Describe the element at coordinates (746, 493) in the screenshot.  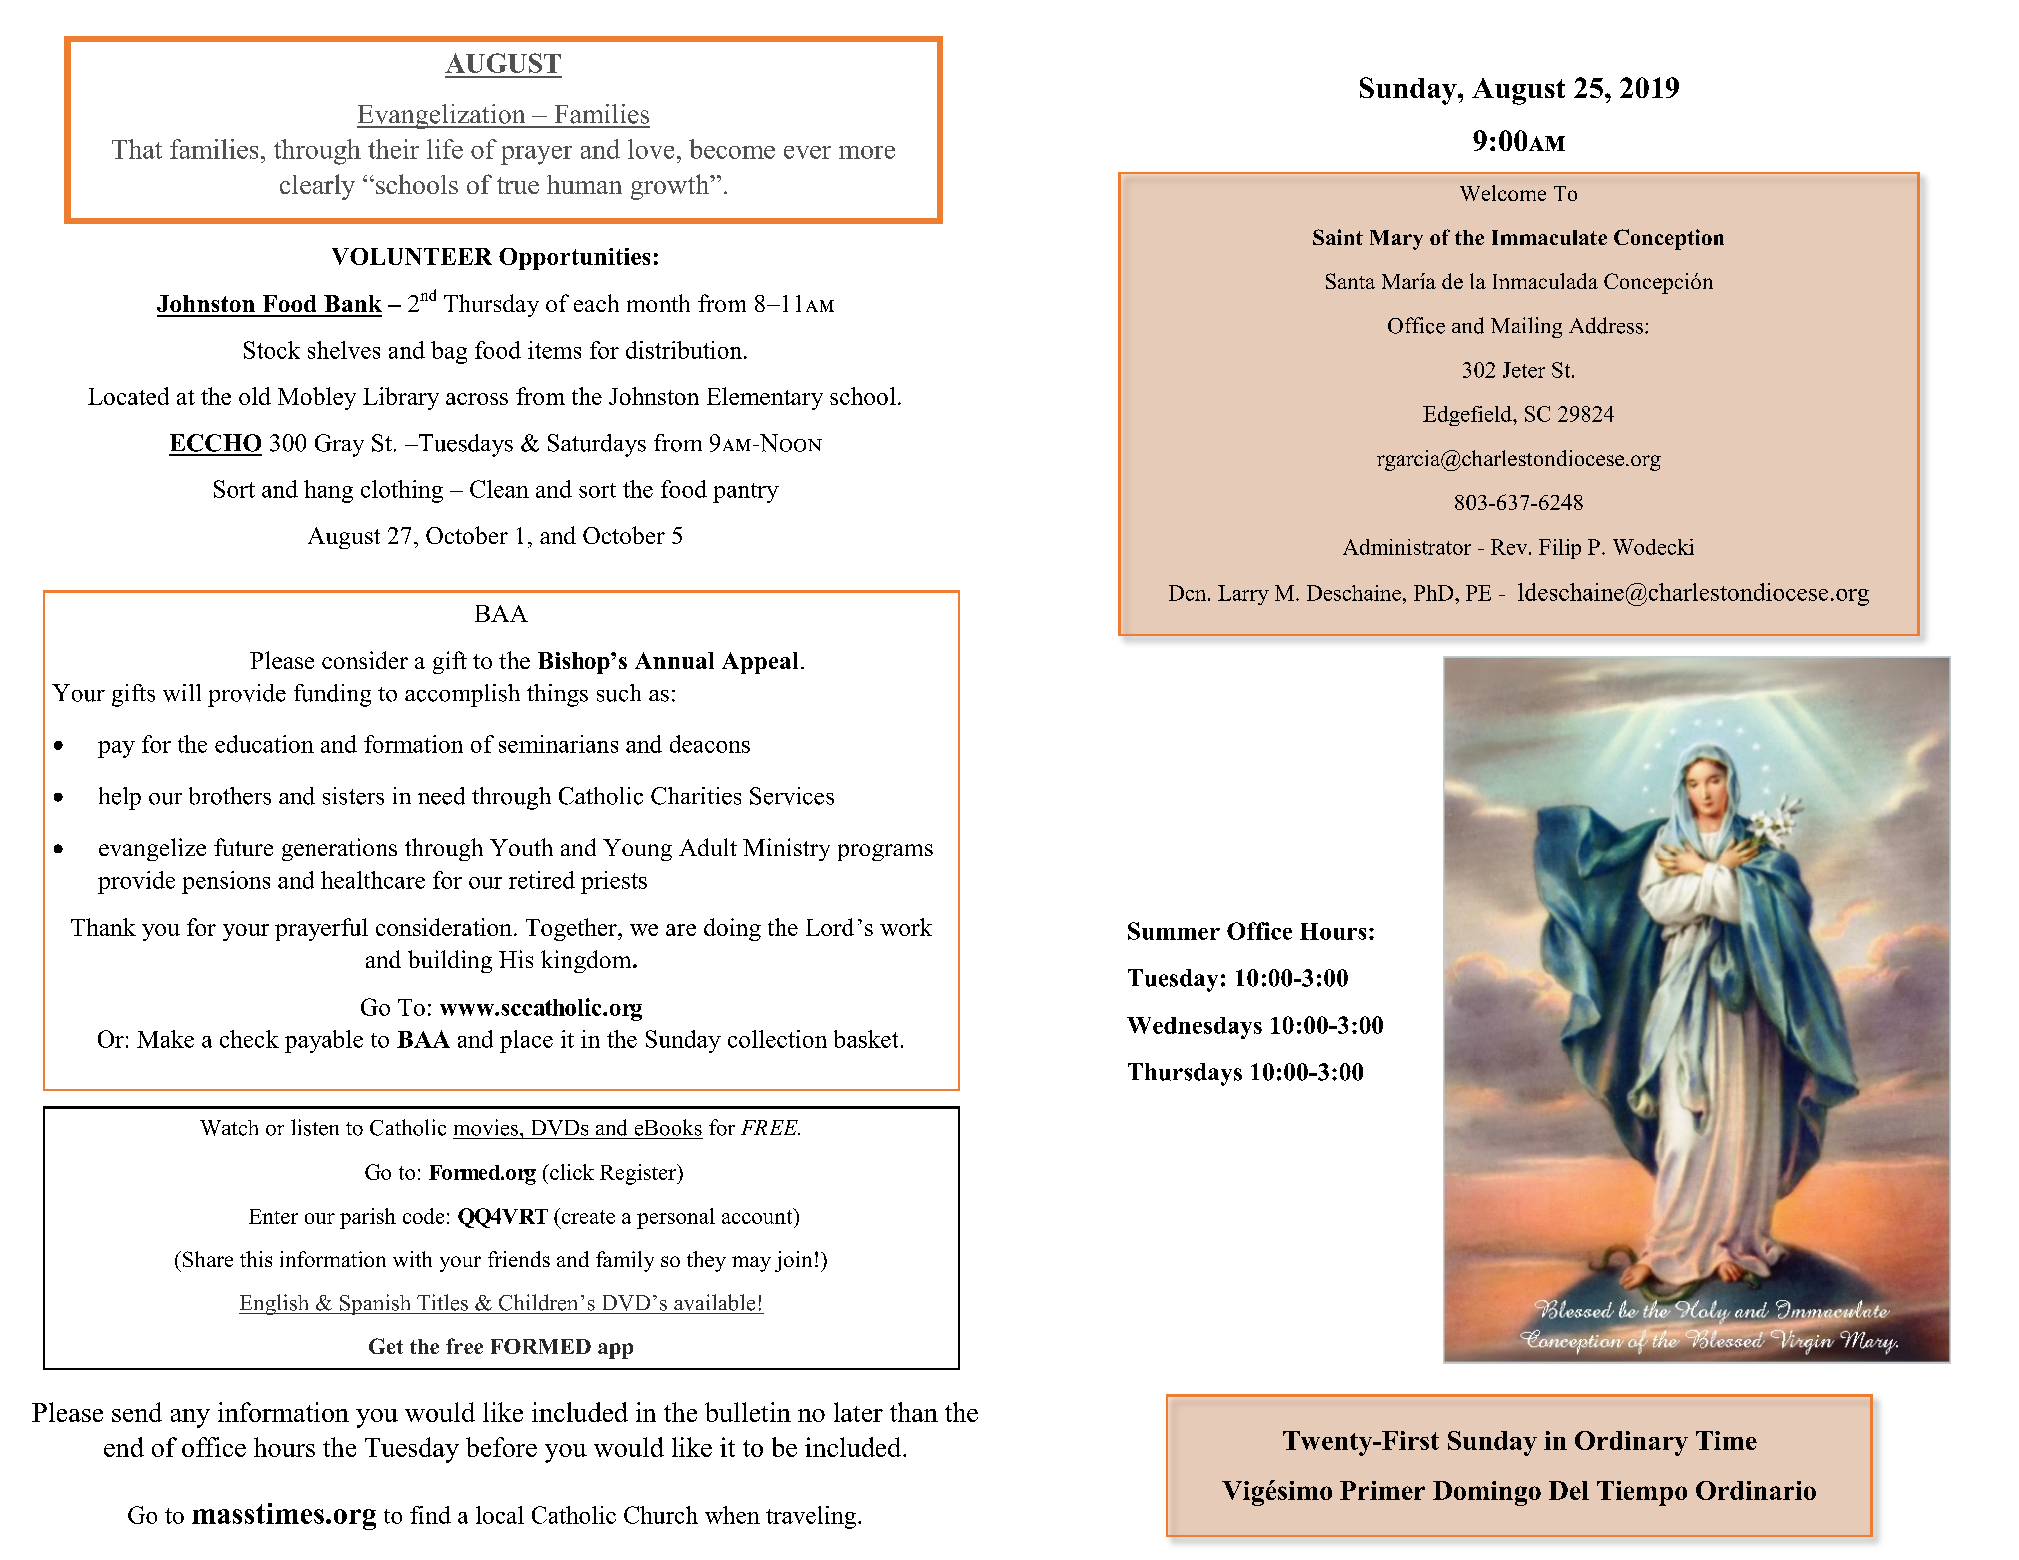
I see `pantry` at that location.
